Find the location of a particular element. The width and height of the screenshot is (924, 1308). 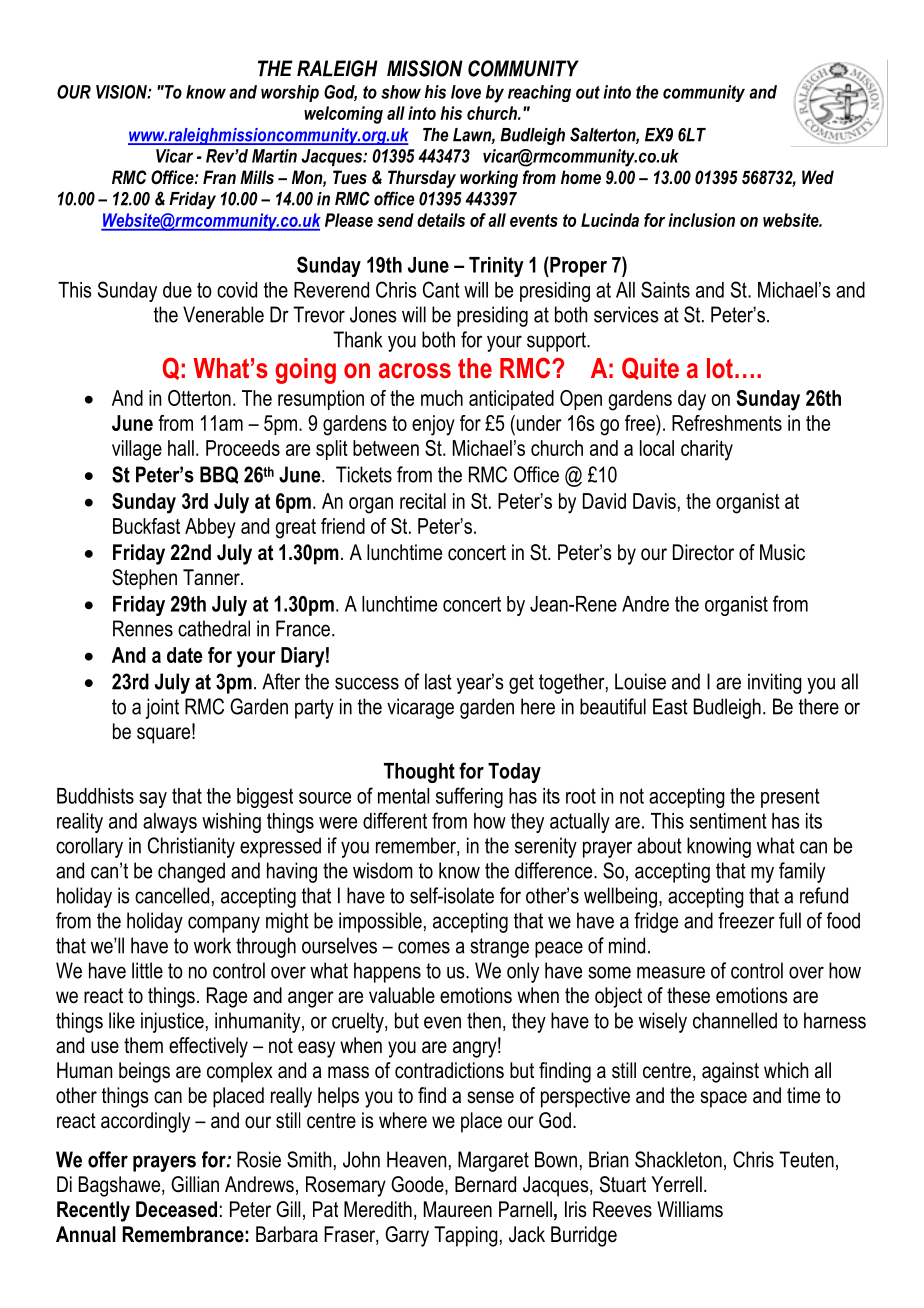

Music is located at coordinates (782, 552).
